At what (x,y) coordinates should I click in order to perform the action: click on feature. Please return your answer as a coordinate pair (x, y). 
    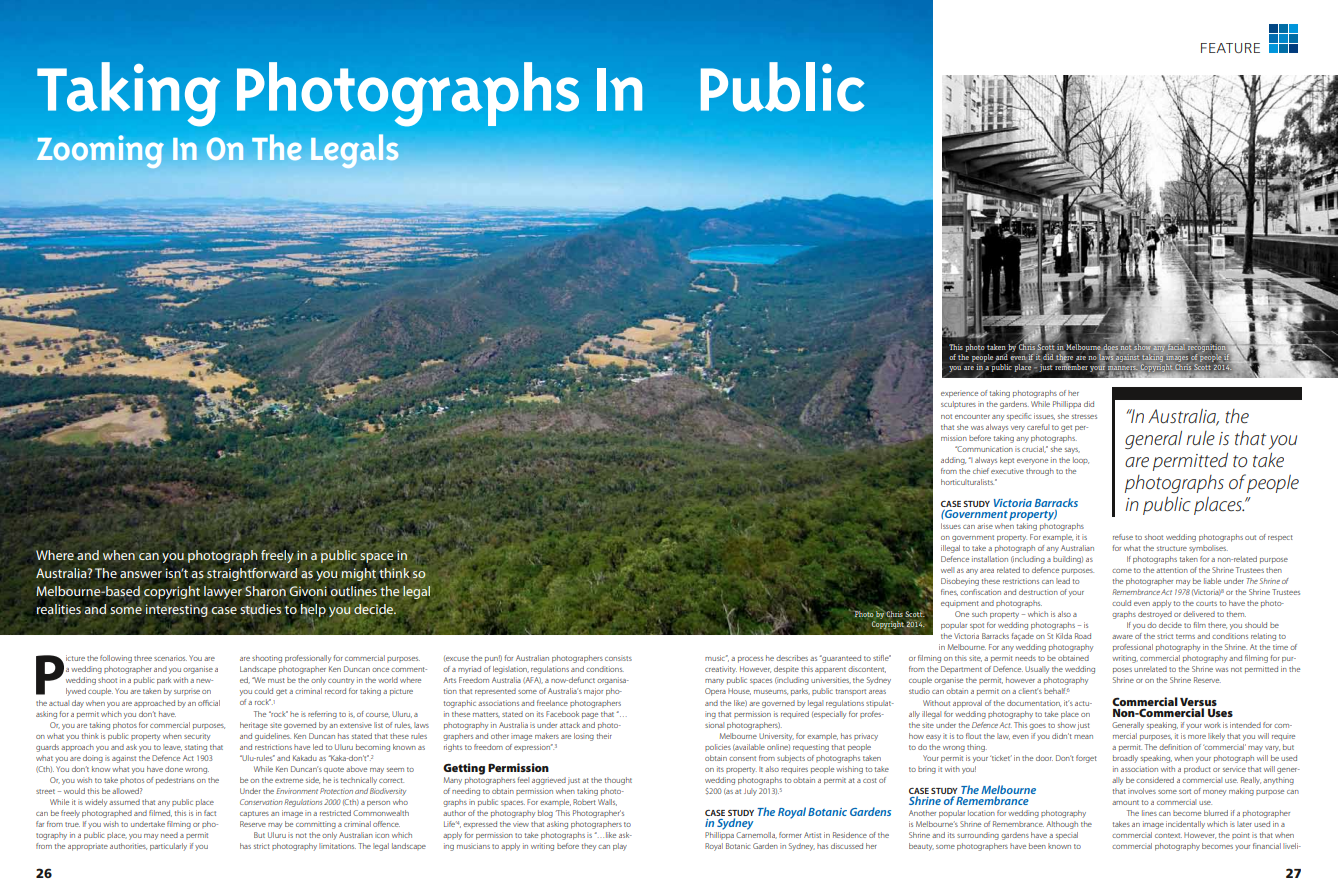
    Looking at the image, I should click on (1230, 48).
